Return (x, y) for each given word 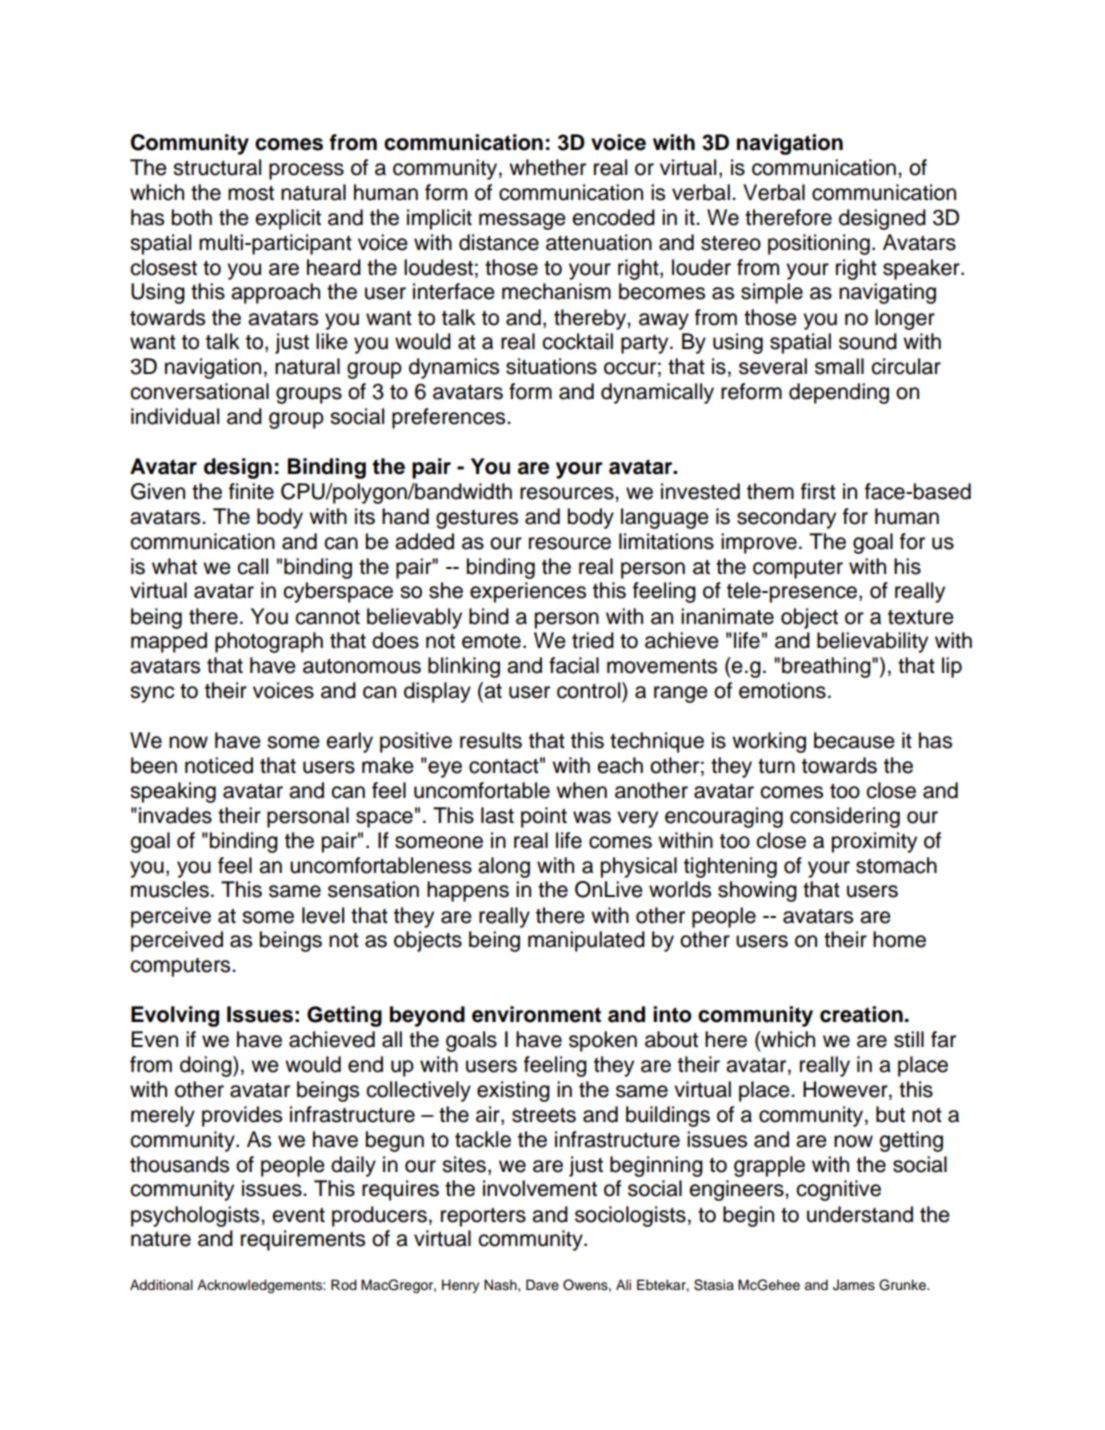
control (590, 690)
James (854, 1285)
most (251, 193)
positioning (819, 244)
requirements (303, 1240)
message (522, 221)
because (854, 740)
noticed (219, 765)
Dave (542, 1284)
